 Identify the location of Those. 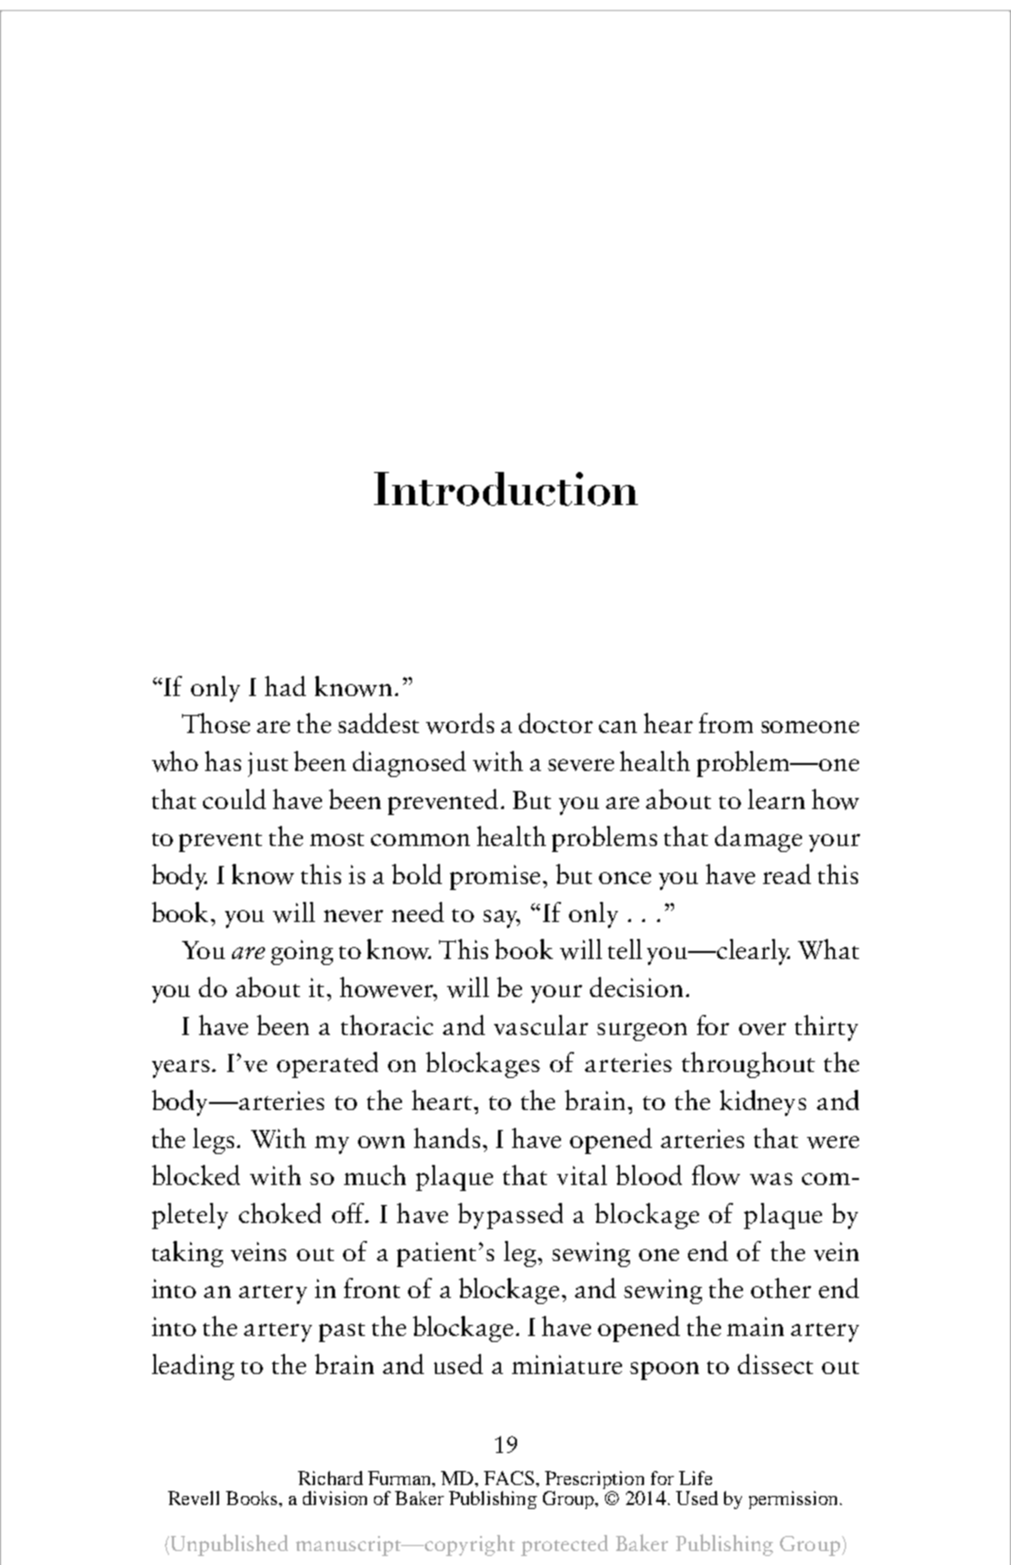
(216, 723).
